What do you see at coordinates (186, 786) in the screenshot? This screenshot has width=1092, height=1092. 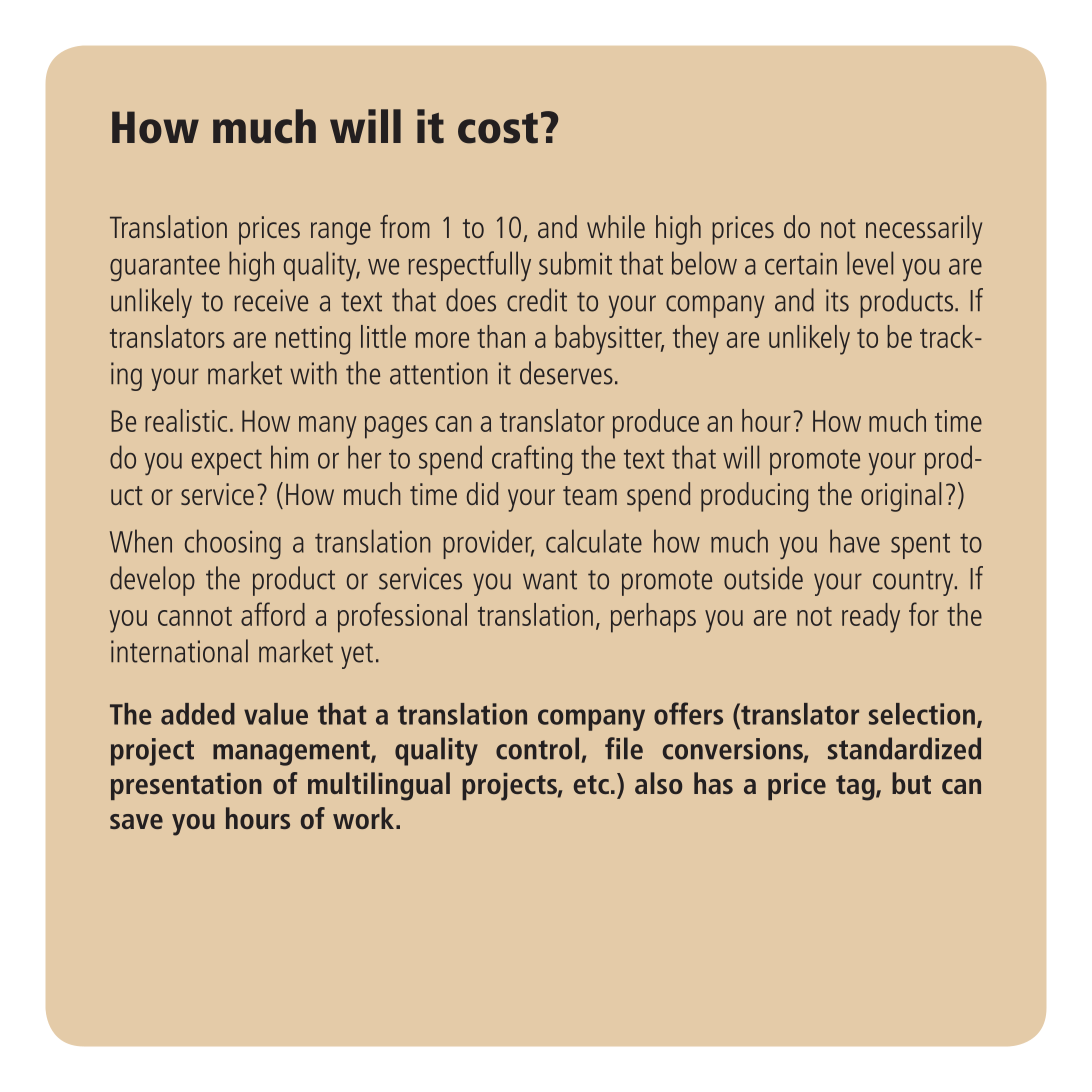 I see `presentation` at bounding box center [186, 786].
